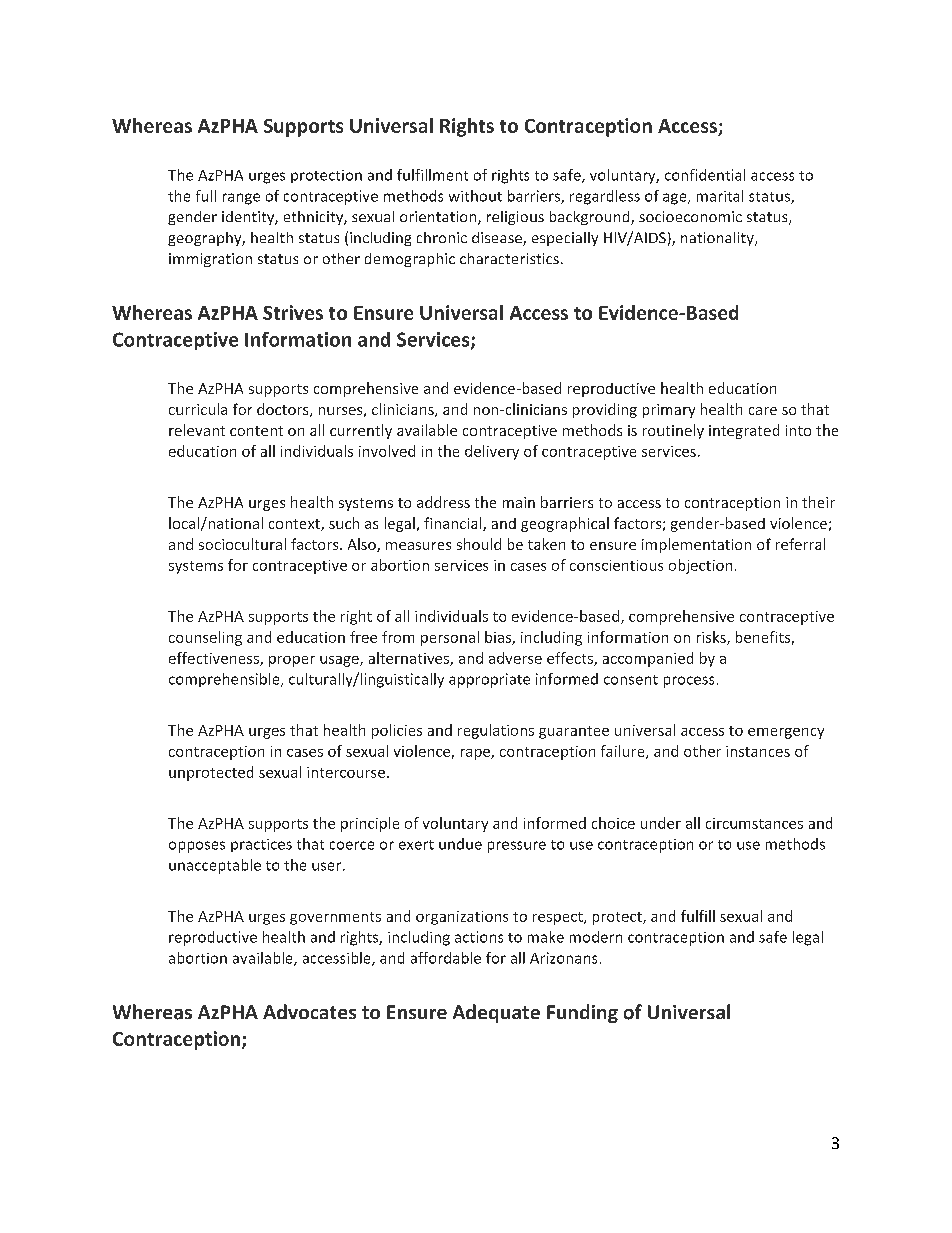 This screenshot has width=952, height=1233. Describe the element at coordinates (479, 544) in the screenshot. I see `should` at that location.
